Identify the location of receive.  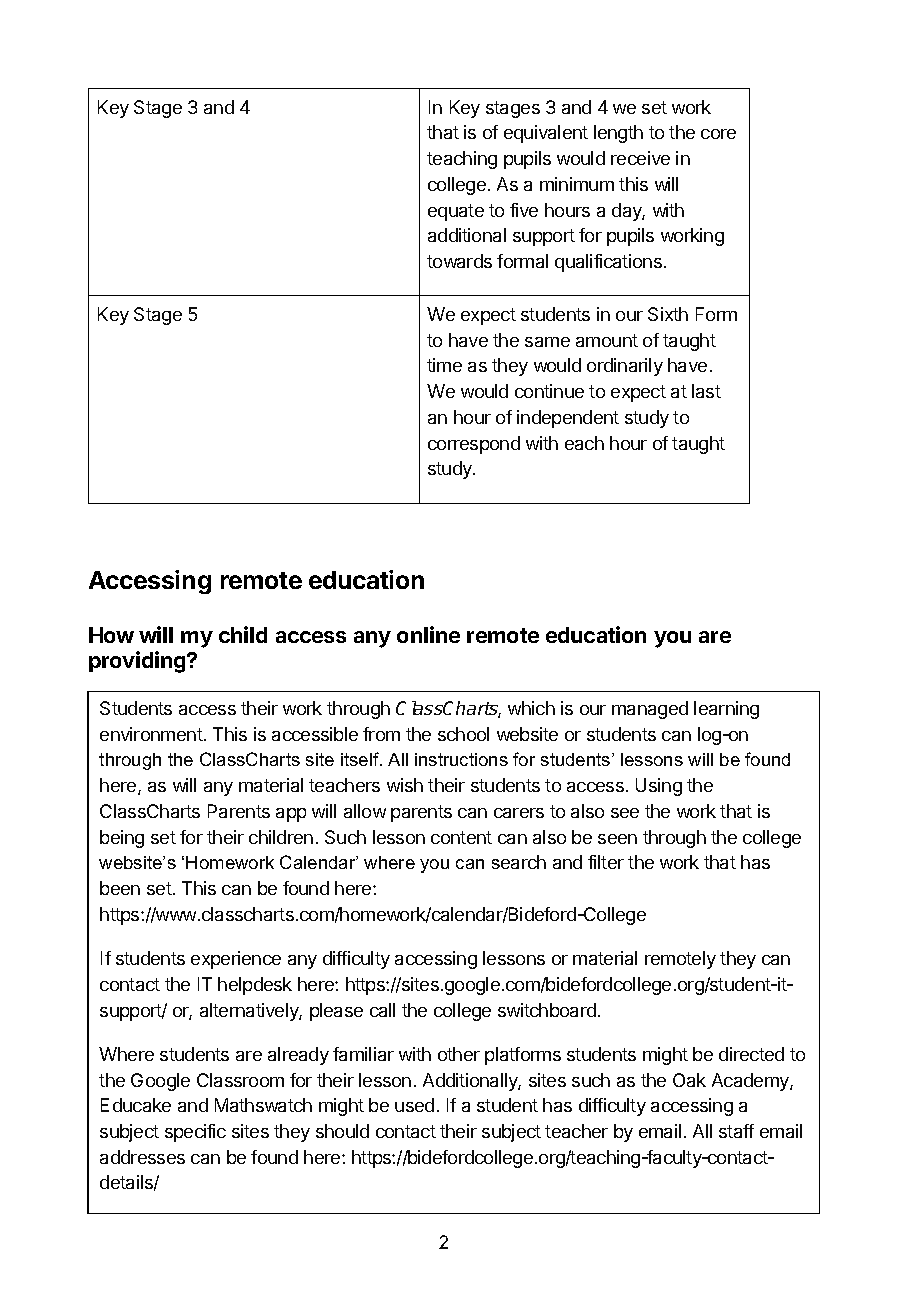
(640, 158).
